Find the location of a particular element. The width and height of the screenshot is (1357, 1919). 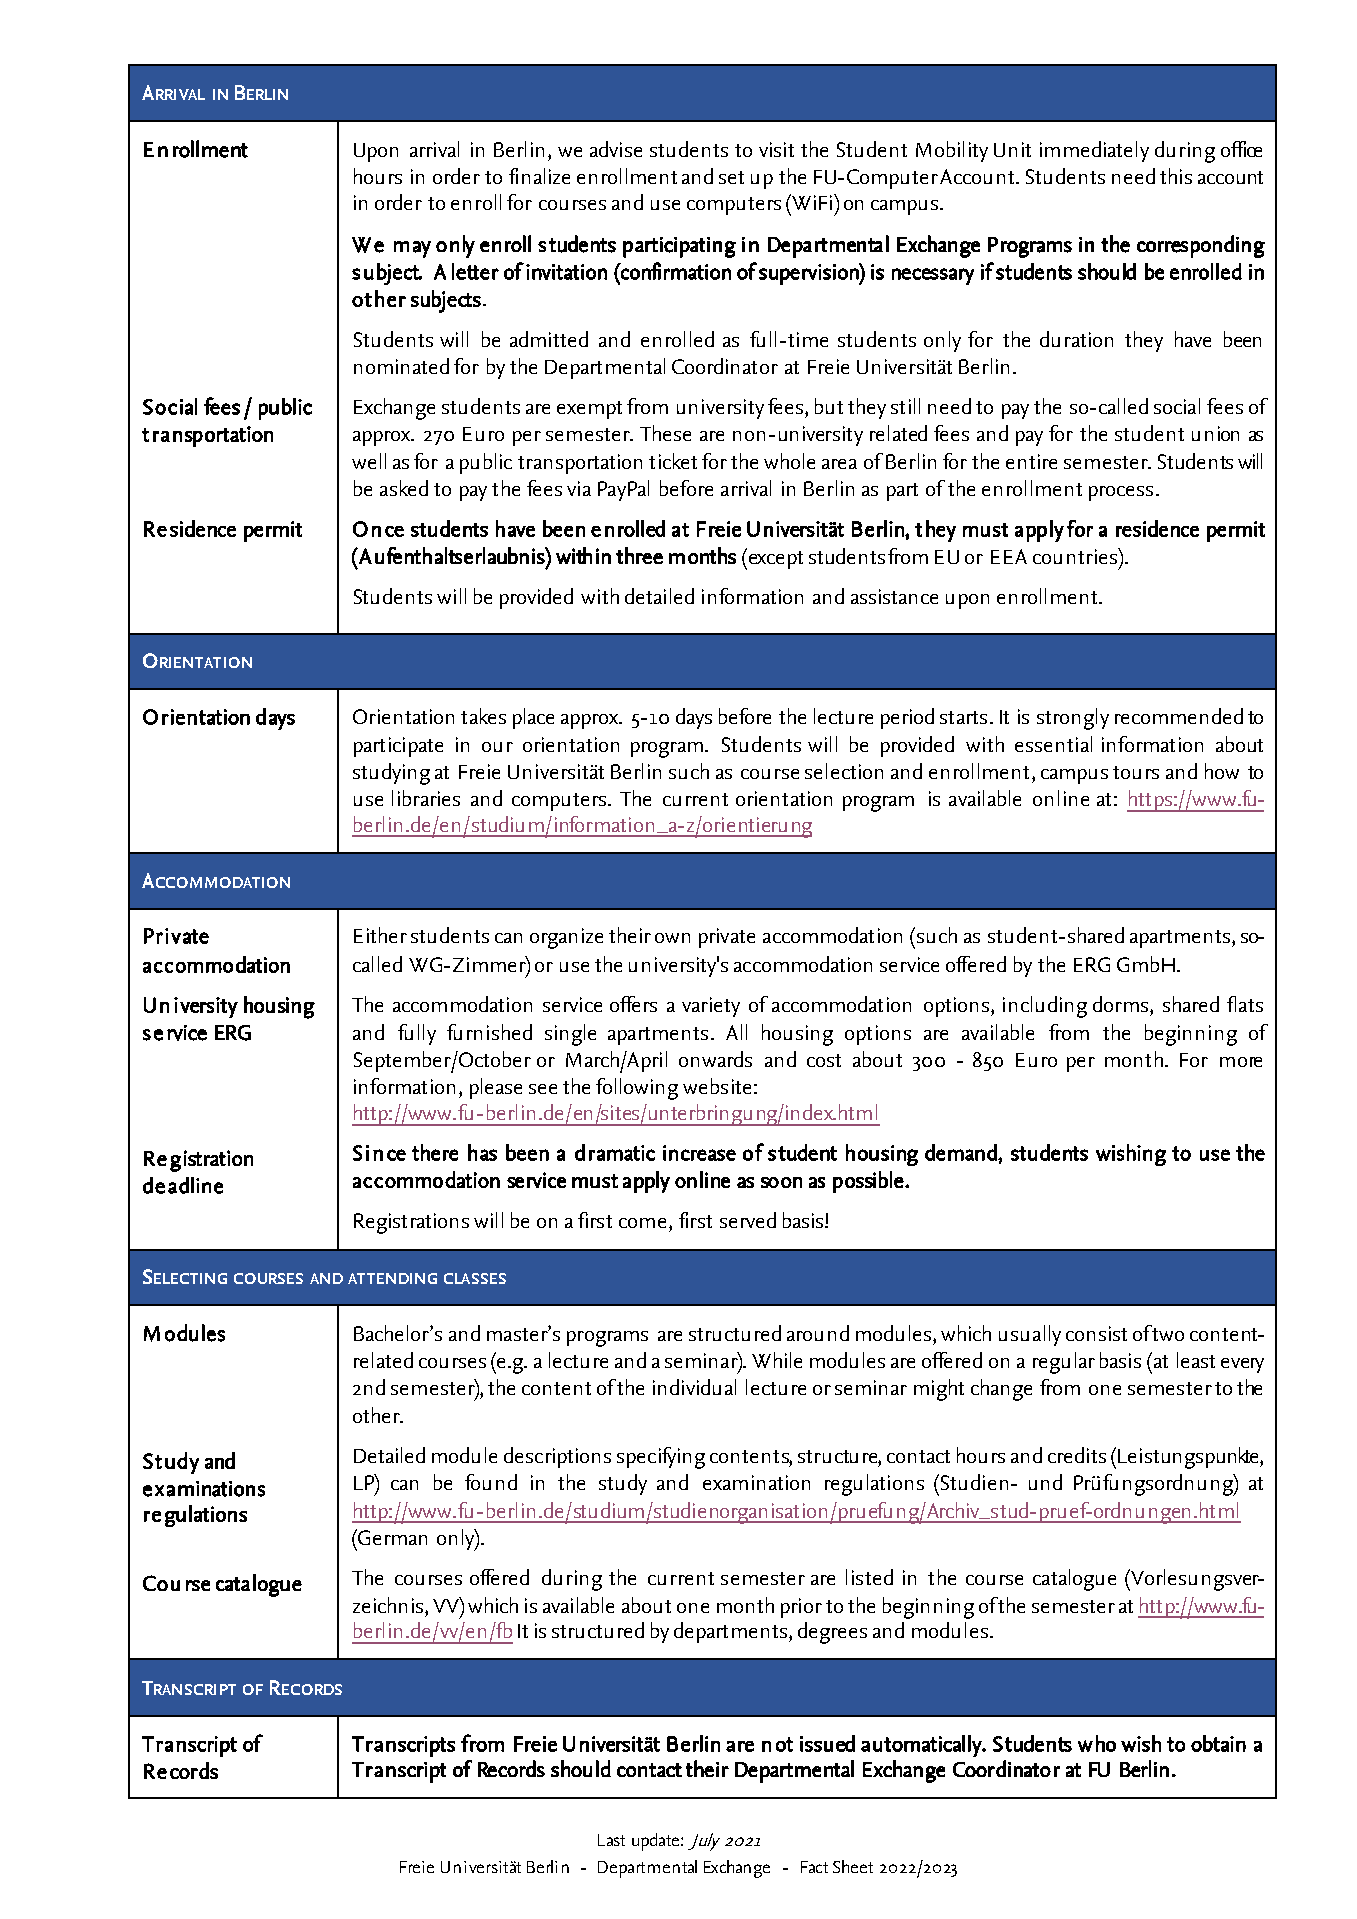

this is located at coordinates (1176, 176).
